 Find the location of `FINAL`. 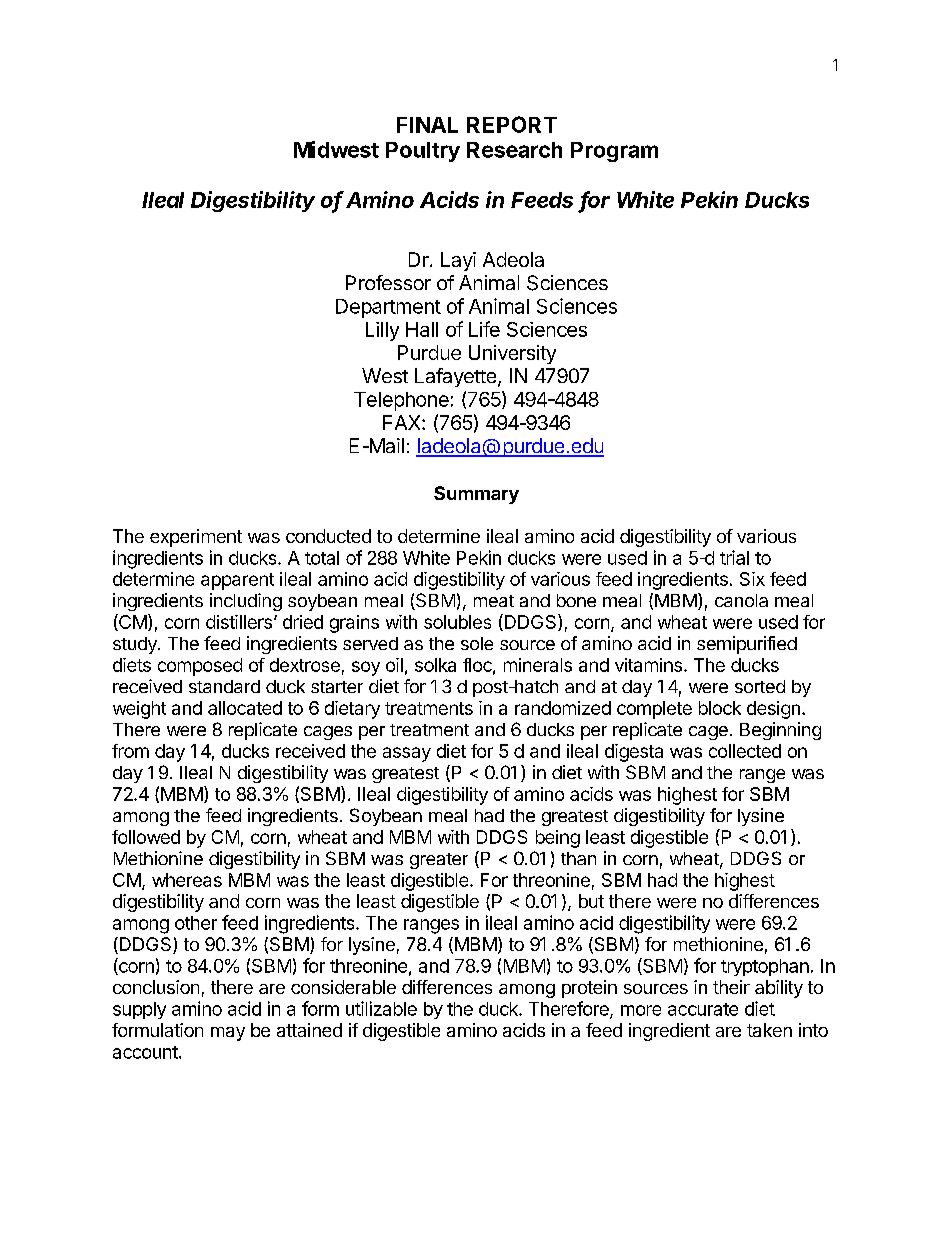

FINAL is located at coordinates (427, 125).
